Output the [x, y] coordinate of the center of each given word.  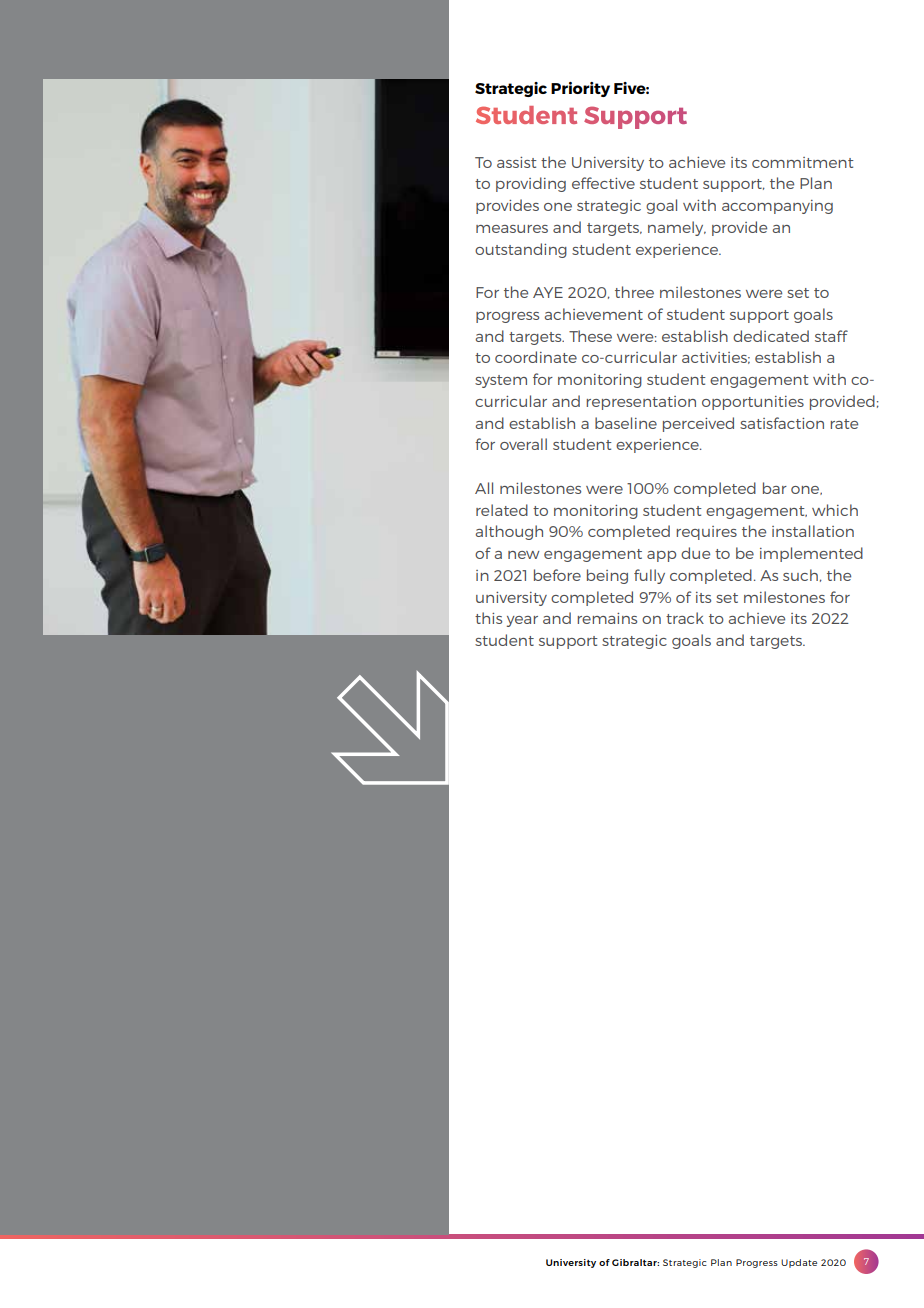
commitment [803, 162]
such [800, 575]
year [522, 621]
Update [799, 1263]
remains [607, 618]
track [685, 618]
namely [677, 228]
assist [517, 162]
